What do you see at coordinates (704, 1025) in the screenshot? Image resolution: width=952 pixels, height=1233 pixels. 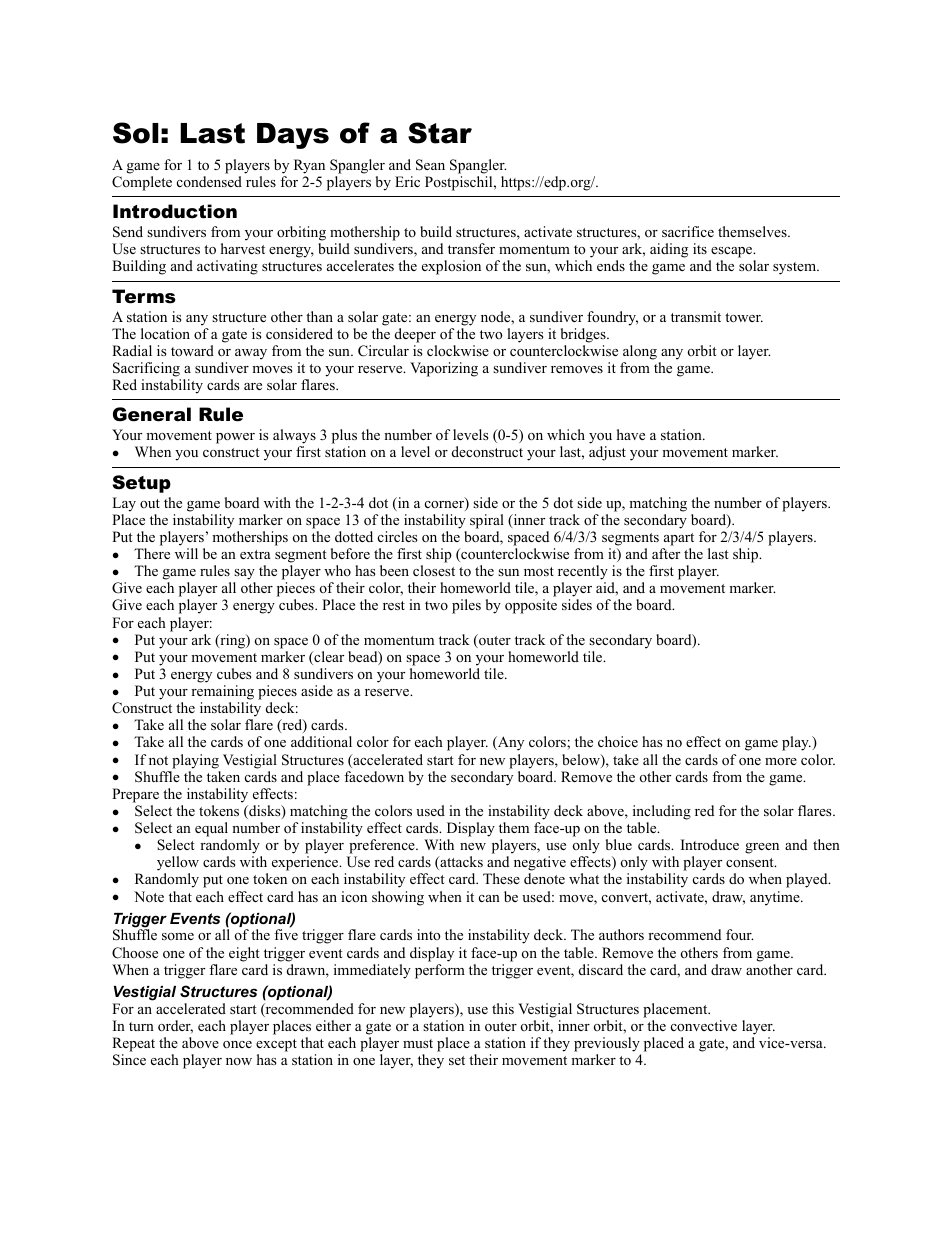 I see `convective` at bounding box center [704, 1025].
